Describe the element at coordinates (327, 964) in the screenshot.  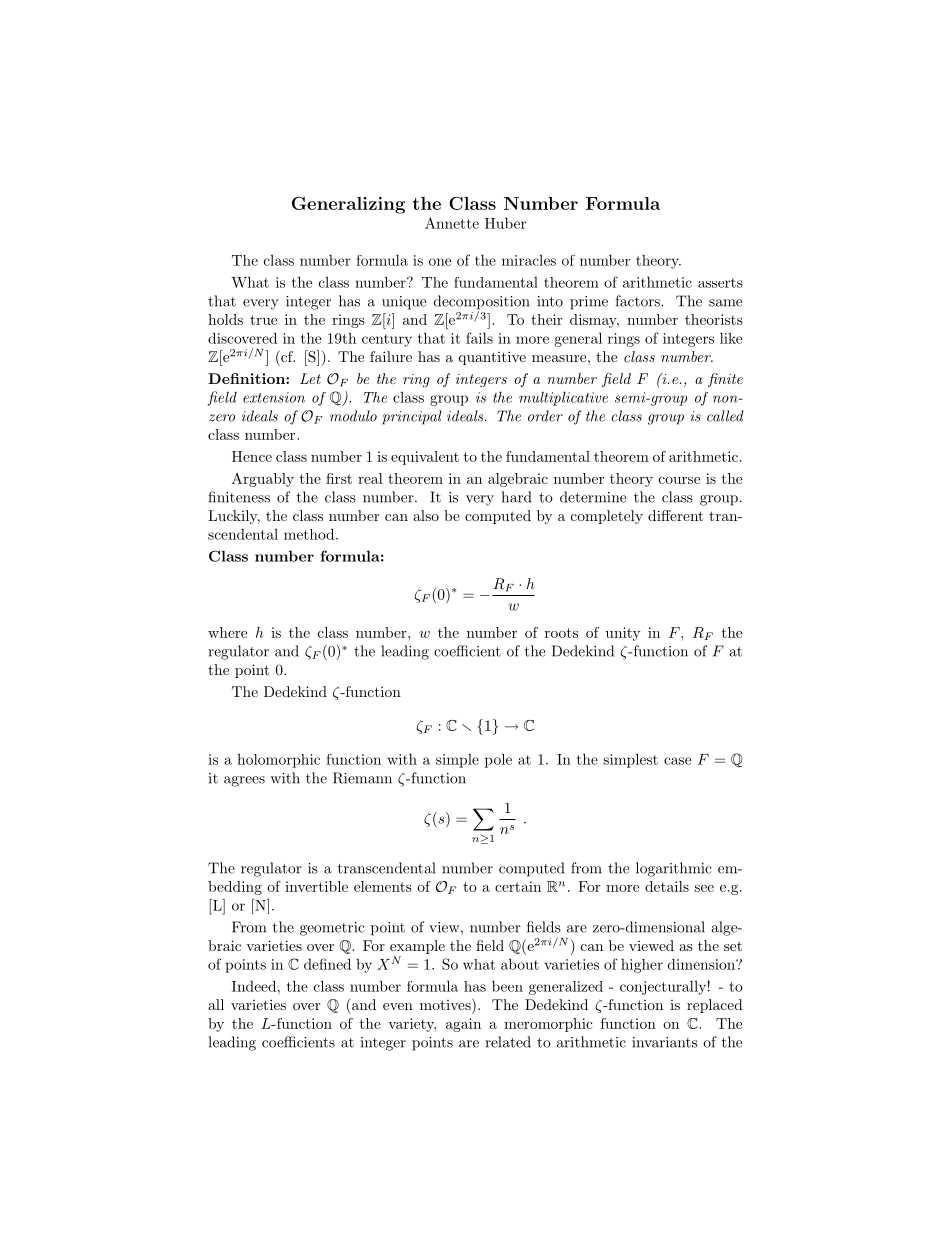
I see `defined` at that location.
